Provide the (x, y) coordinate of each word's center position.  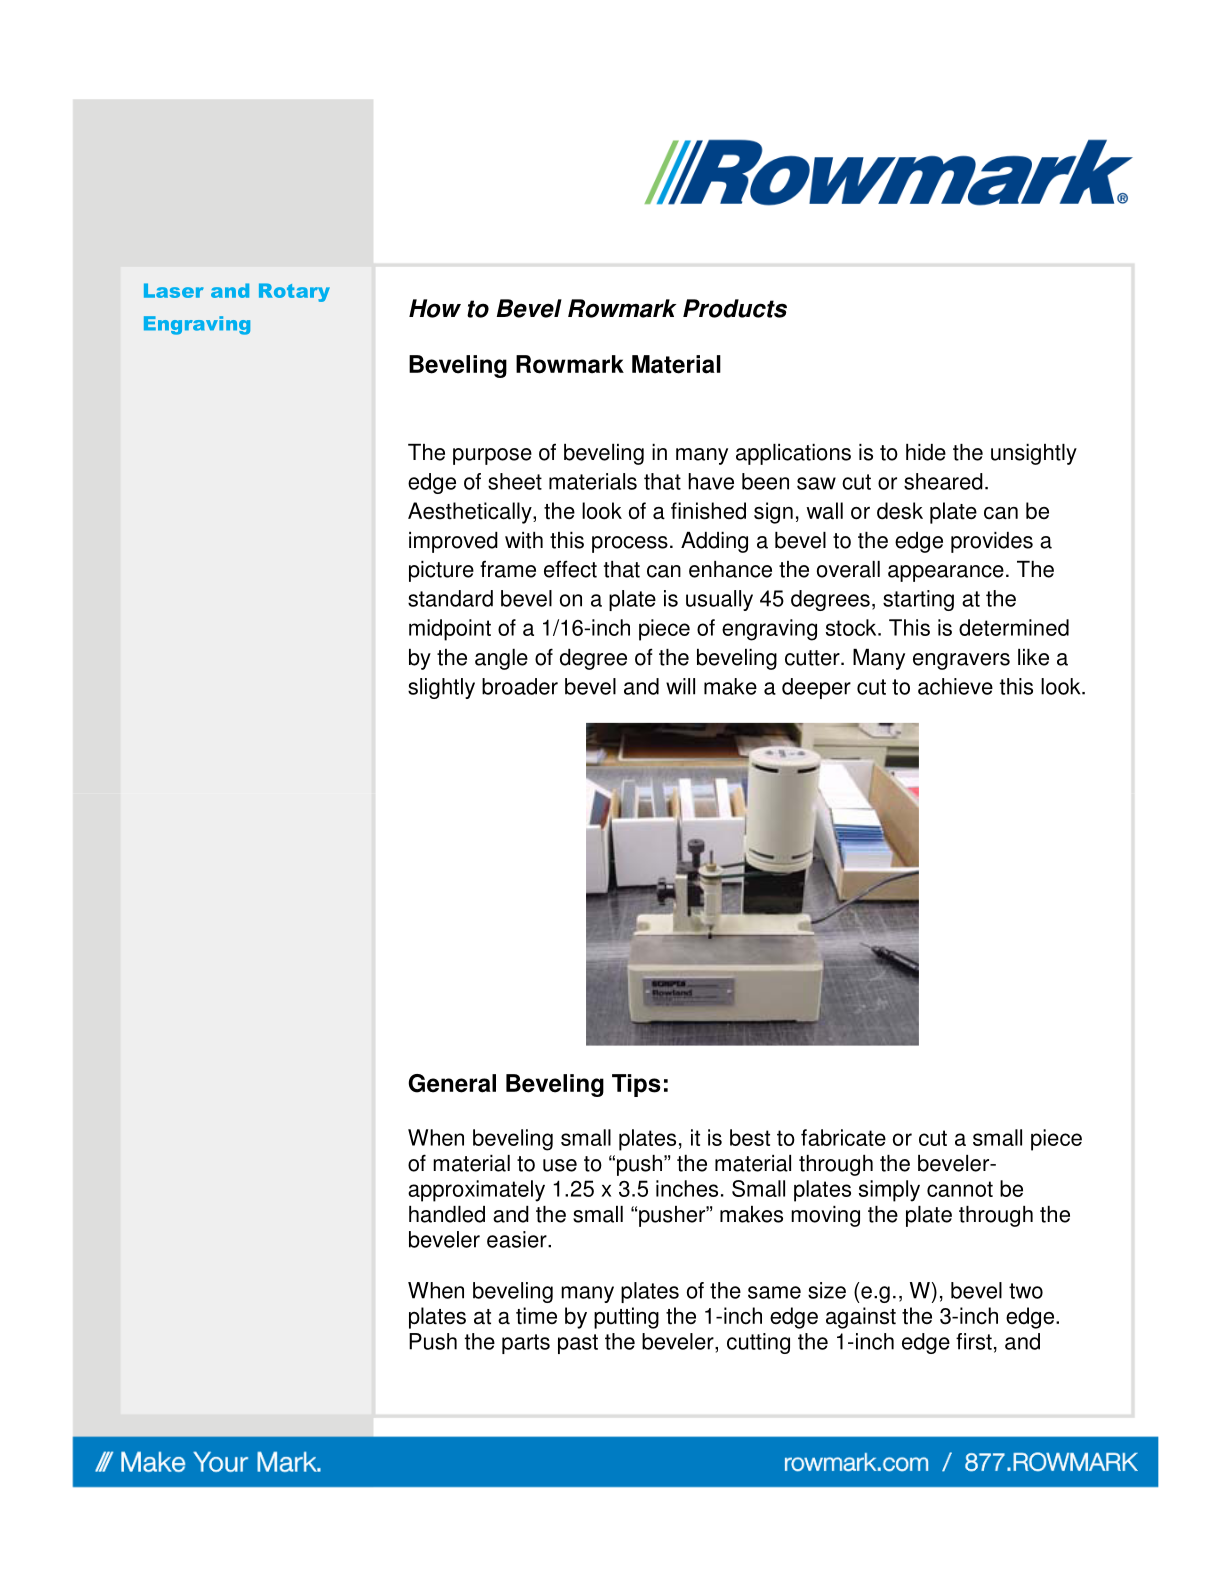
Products (735, 308)
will (680, 686)
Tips (636, 1085)
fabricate (843, 1137)
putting (626, 1318)
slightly (441, 688)
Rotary (294, 292)
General (452, 1083)
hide (926, 452)
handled (447, 1214)
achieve (955, 686)
